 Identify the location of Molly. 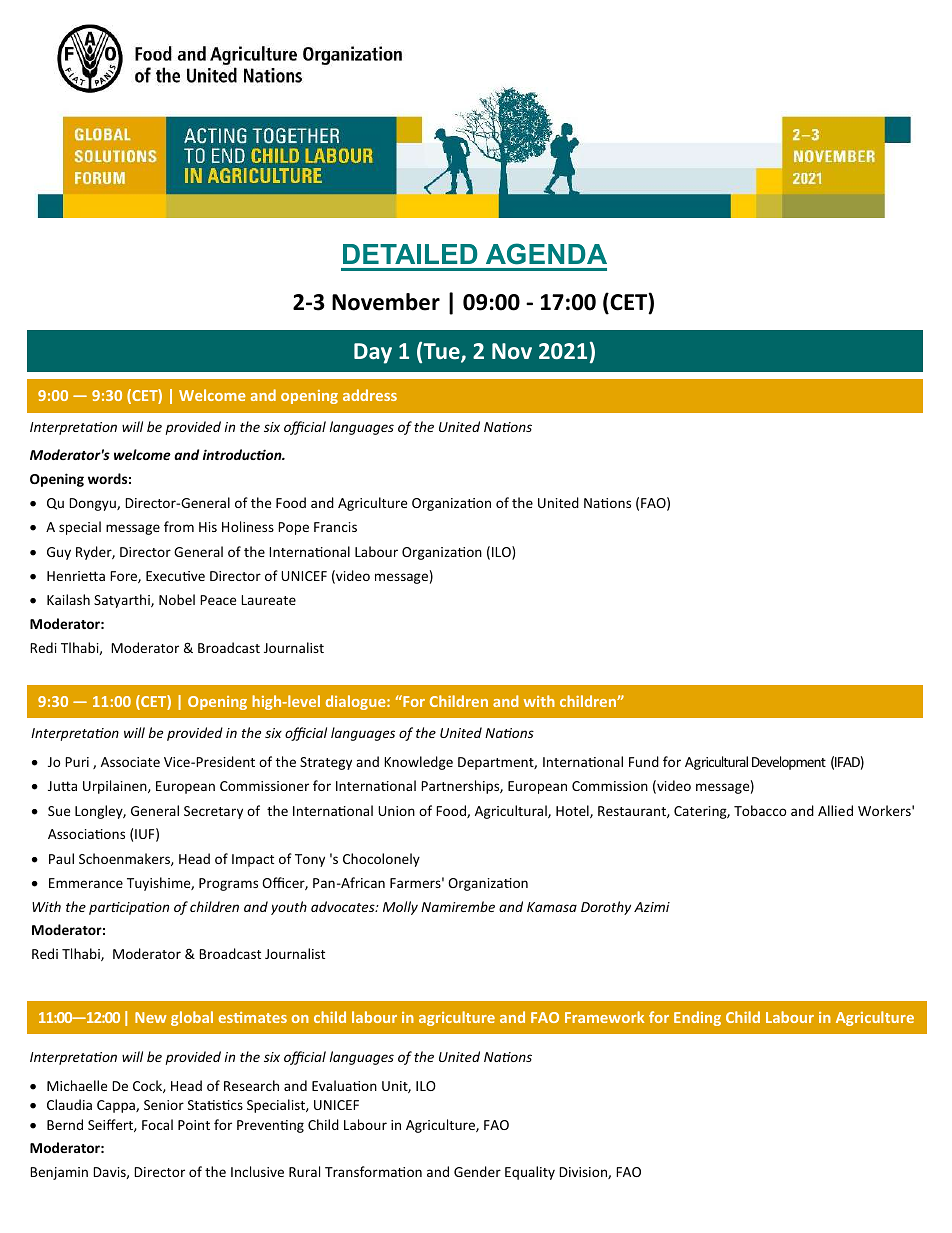
(400, 908).
